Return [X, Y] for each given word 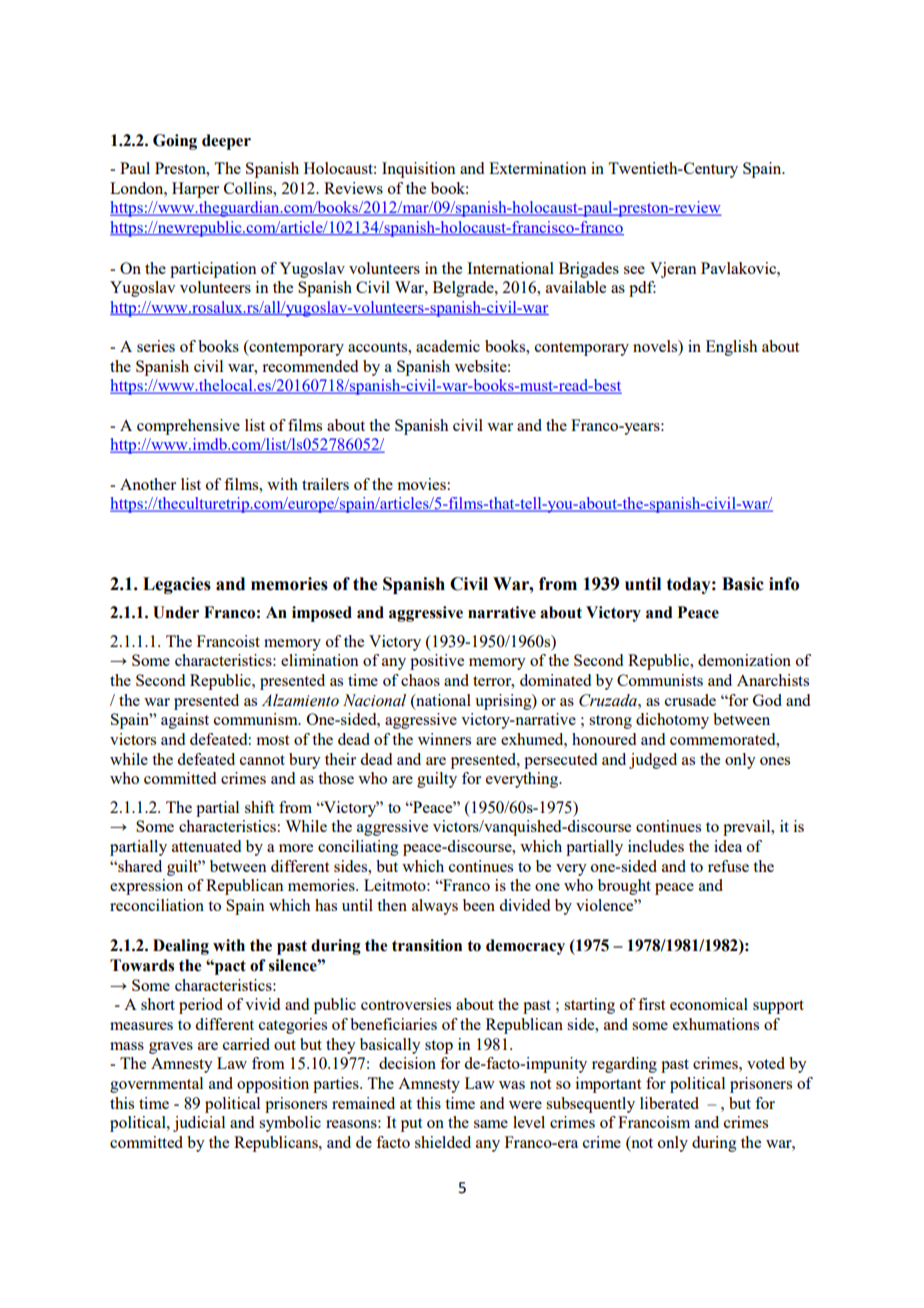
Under [176, 612]
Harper [195, 190]
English [731, 348]
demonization [744, 660]
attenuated [206, 846]
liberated [669, 1103]
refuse [728, 866]
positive [437, 662]
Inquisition [419, 170]
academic [448, 346]
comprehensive [188, 427]
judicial [199, 1124]
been [479, 905]
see [634, 270]
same [491, 1124]
